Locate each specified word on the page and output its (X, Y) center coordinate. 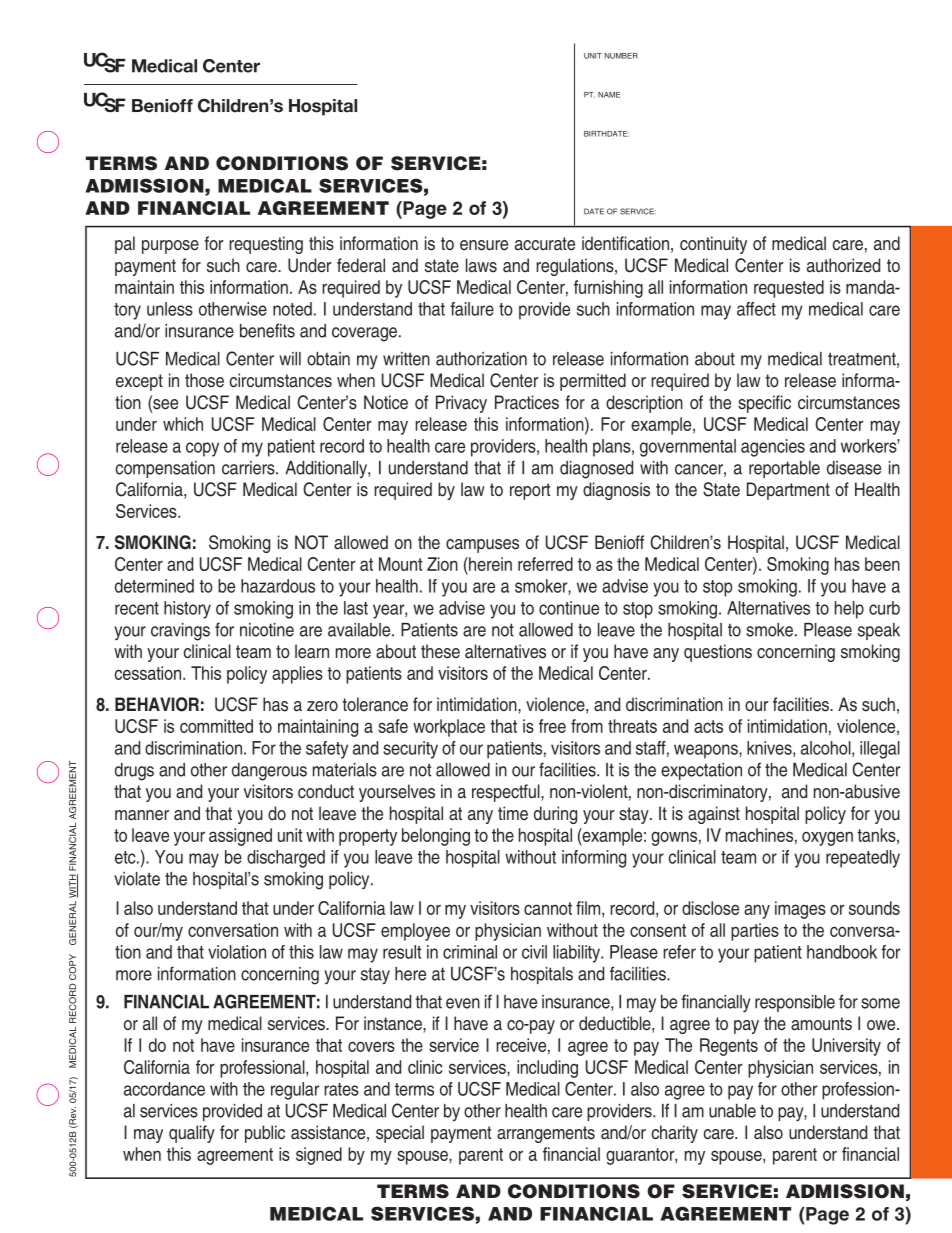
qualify (192, 1134)
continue (569, 608)
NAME (609, 95)
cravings (180, 632)
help (849, 610)
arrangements (546, 1134)
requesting (266, 245)
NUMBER (621, 56)
